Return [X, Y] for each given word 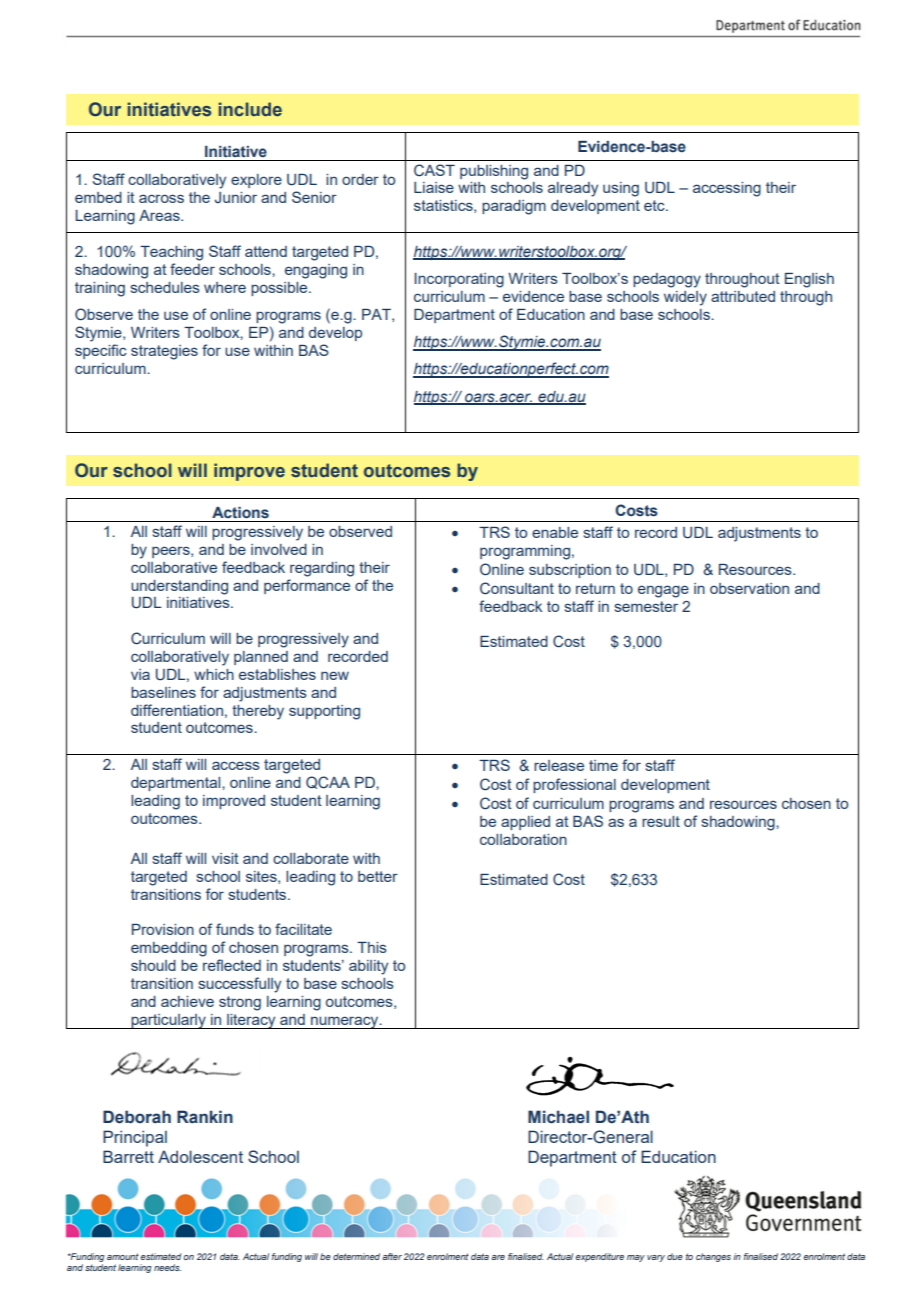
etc [655, 205]
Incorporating [459, 280]
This [372, 947]
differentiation [177, 710]
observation [749, 588]
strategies [164, 352]
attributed [743, 296]
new [335, 675]
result [661, 821]
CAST [434, 170]
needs [167, 1267]
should [153, 965]
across [161, 198]
